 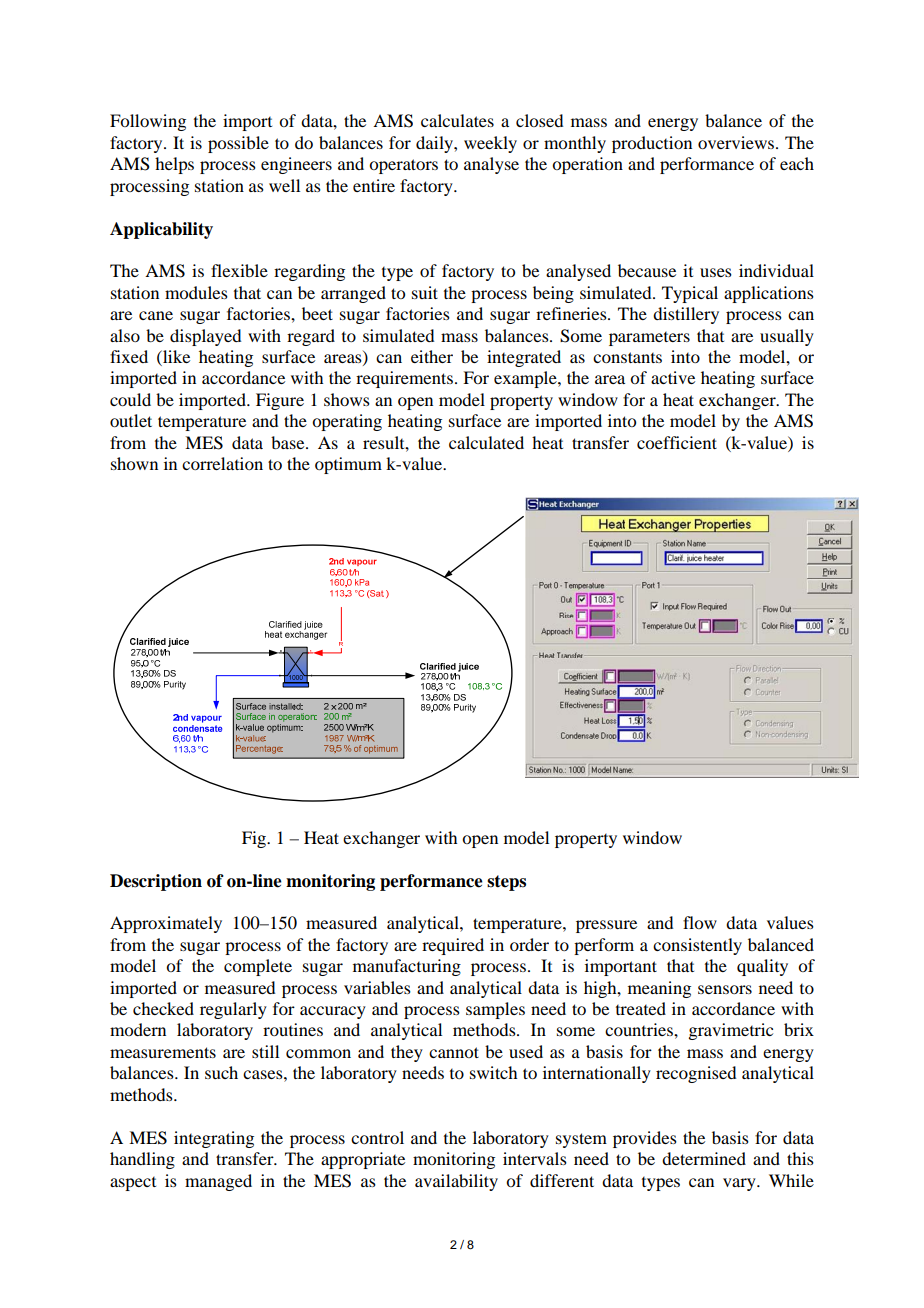 I want to click on flow, so click(x=700, y=922).
